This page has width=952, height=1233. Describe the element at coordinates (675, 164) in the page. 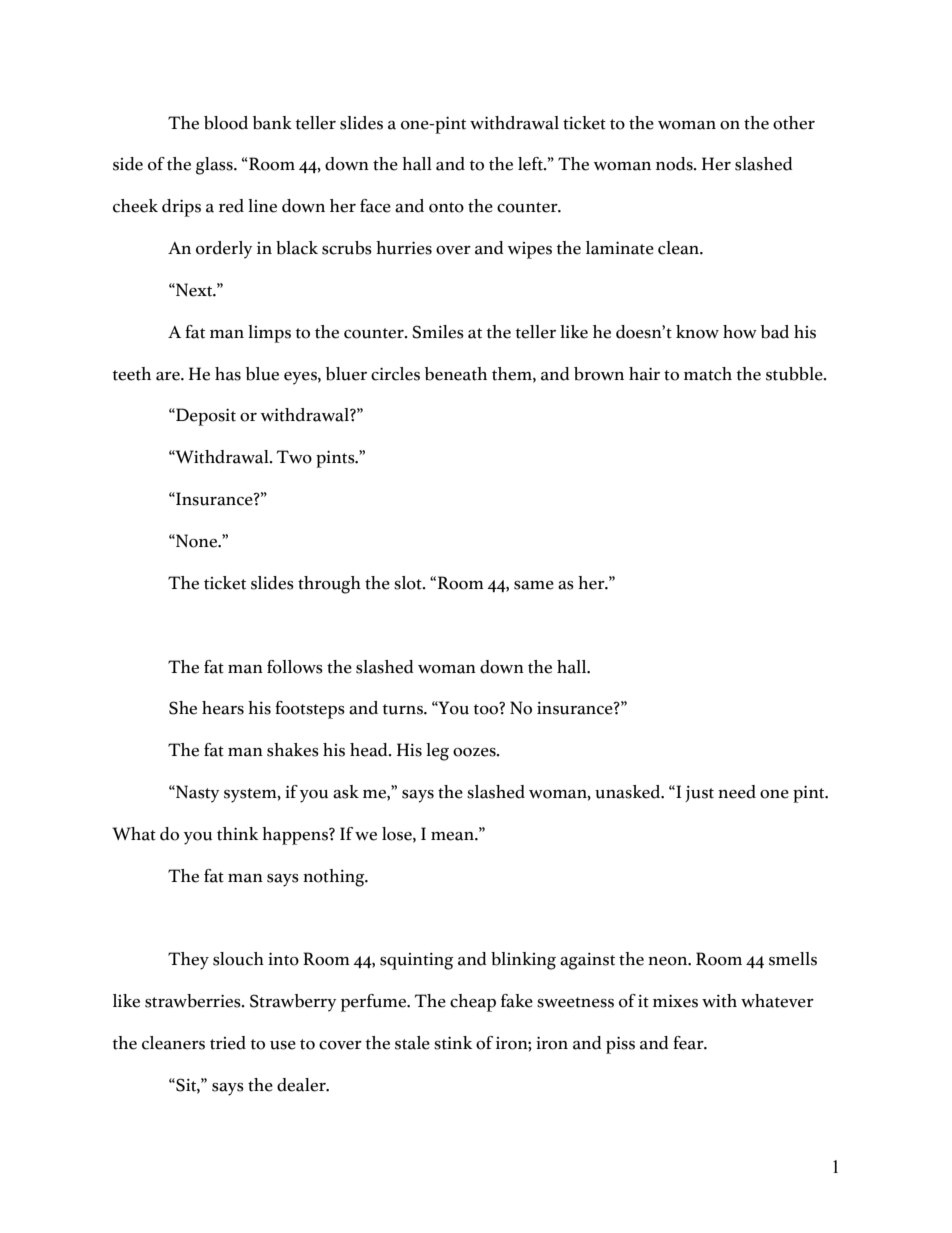

I see `nods` at that location.
